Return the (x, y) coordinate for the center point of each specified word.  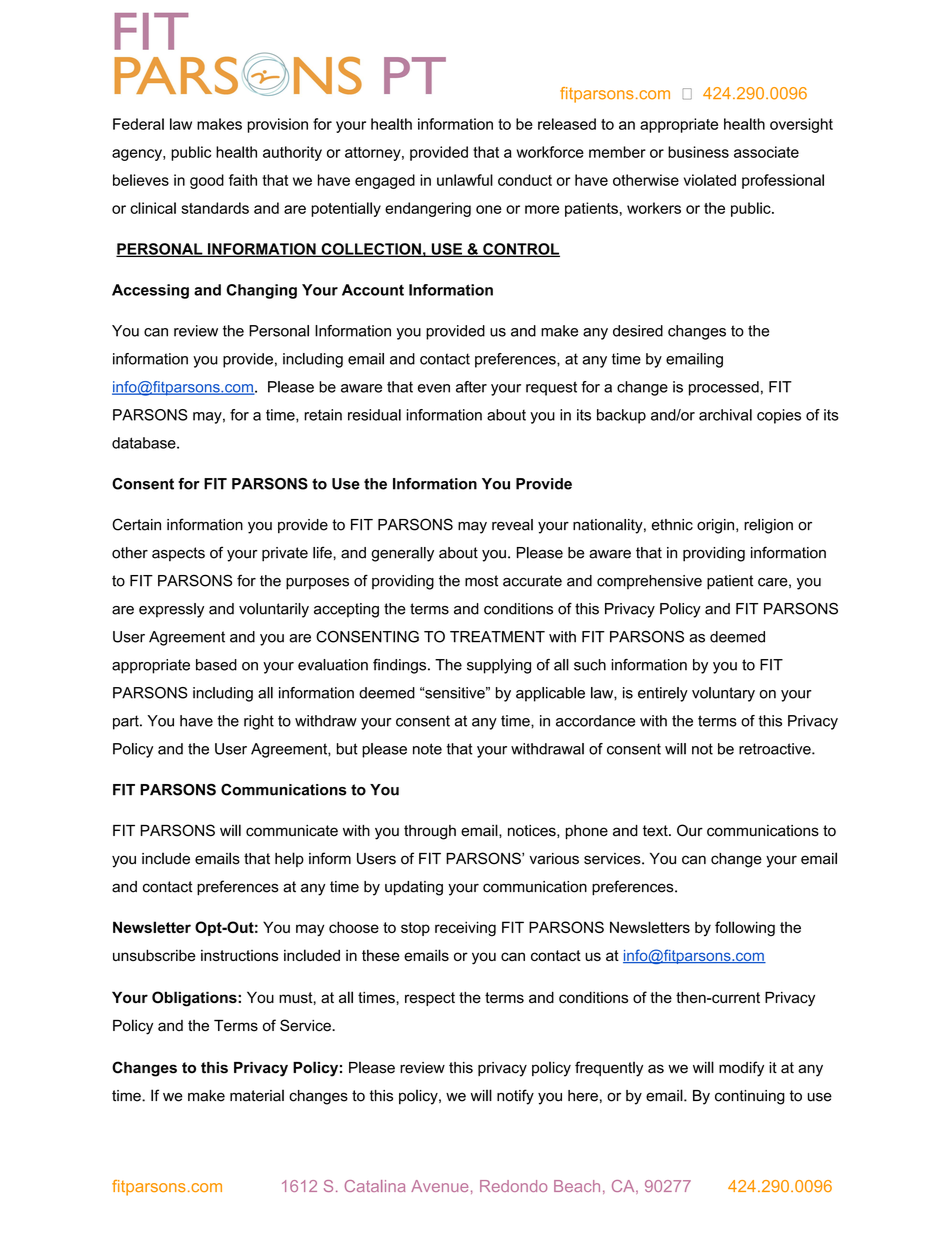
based (216, 665)
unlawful (465, 180)
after (471, 387)
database (145, 443)
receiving (465, 929)
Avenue (439, 1186)
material (257, 1095)
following (745, 929)
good (207, 181)
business (698, 152)
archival (725, 415)
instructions (240, 955)
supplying (499, 666)
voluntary (723, 694)
